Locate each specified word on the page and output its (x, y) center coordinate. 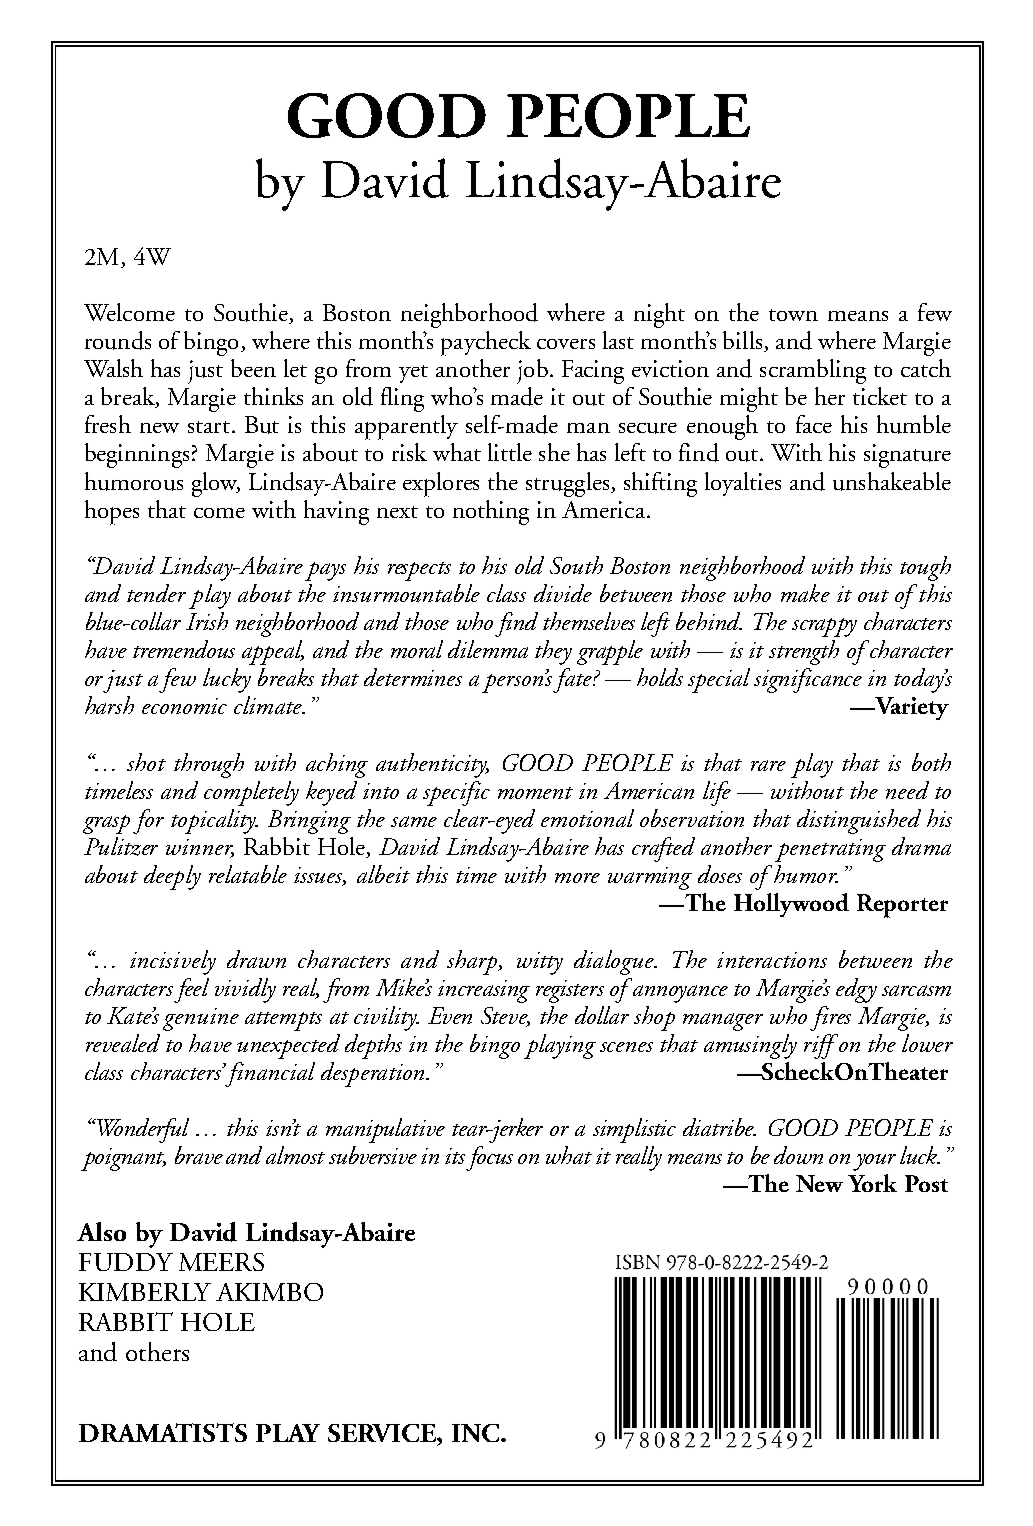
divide (563, 593)
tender (156, 593)
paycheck (486, 343)
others (157, 1351)
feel (191, 990)
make (805, 593)
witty (540, 963)
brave (199, 1155)
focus (489, 1158)
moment (535, 793)
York (872, 1183)
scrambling (813, 371)
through (209, 765)
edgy (856, 990)
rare (768, 765)
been (253, 368)
